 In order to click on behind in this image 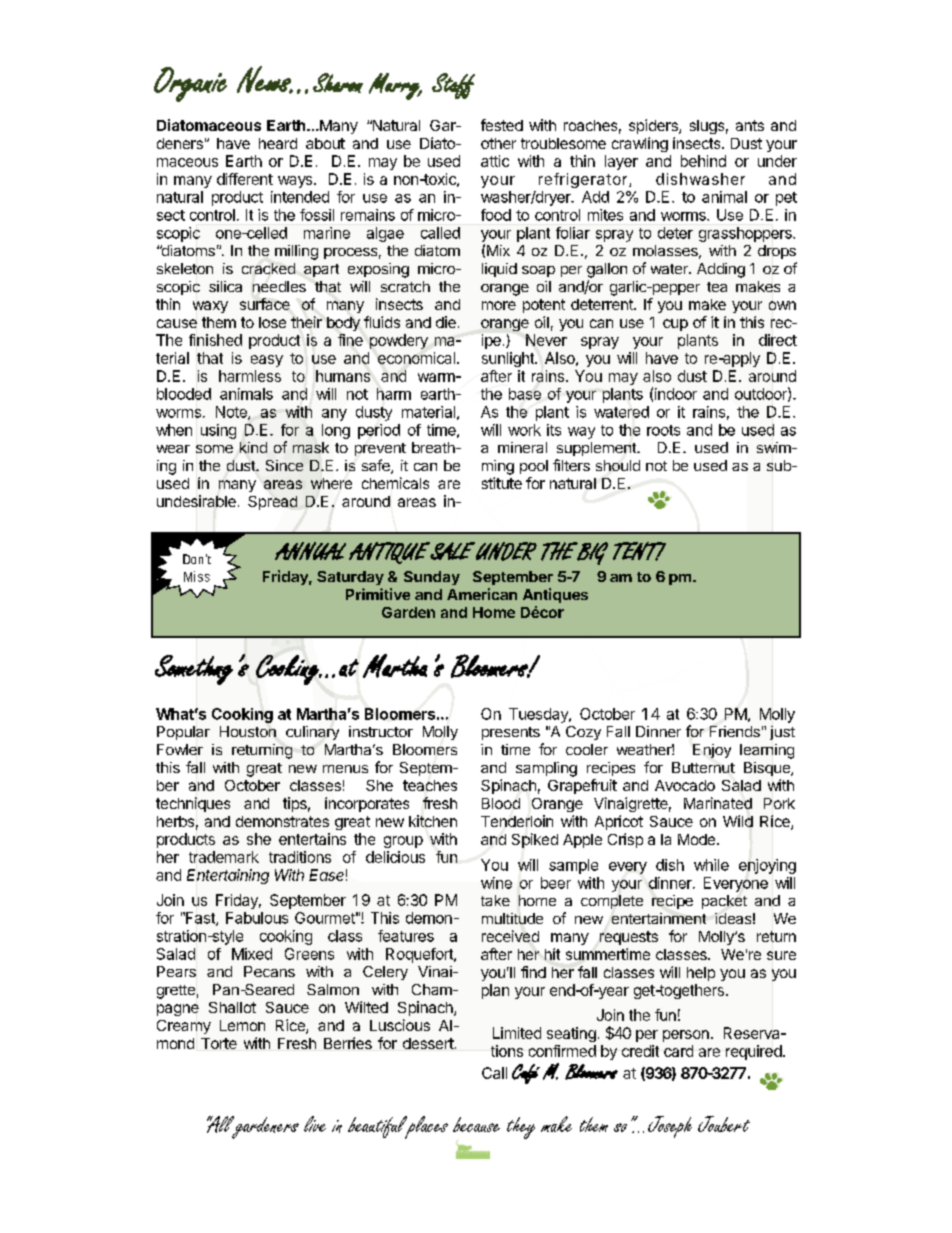, I will do `click(703, 161)`.
